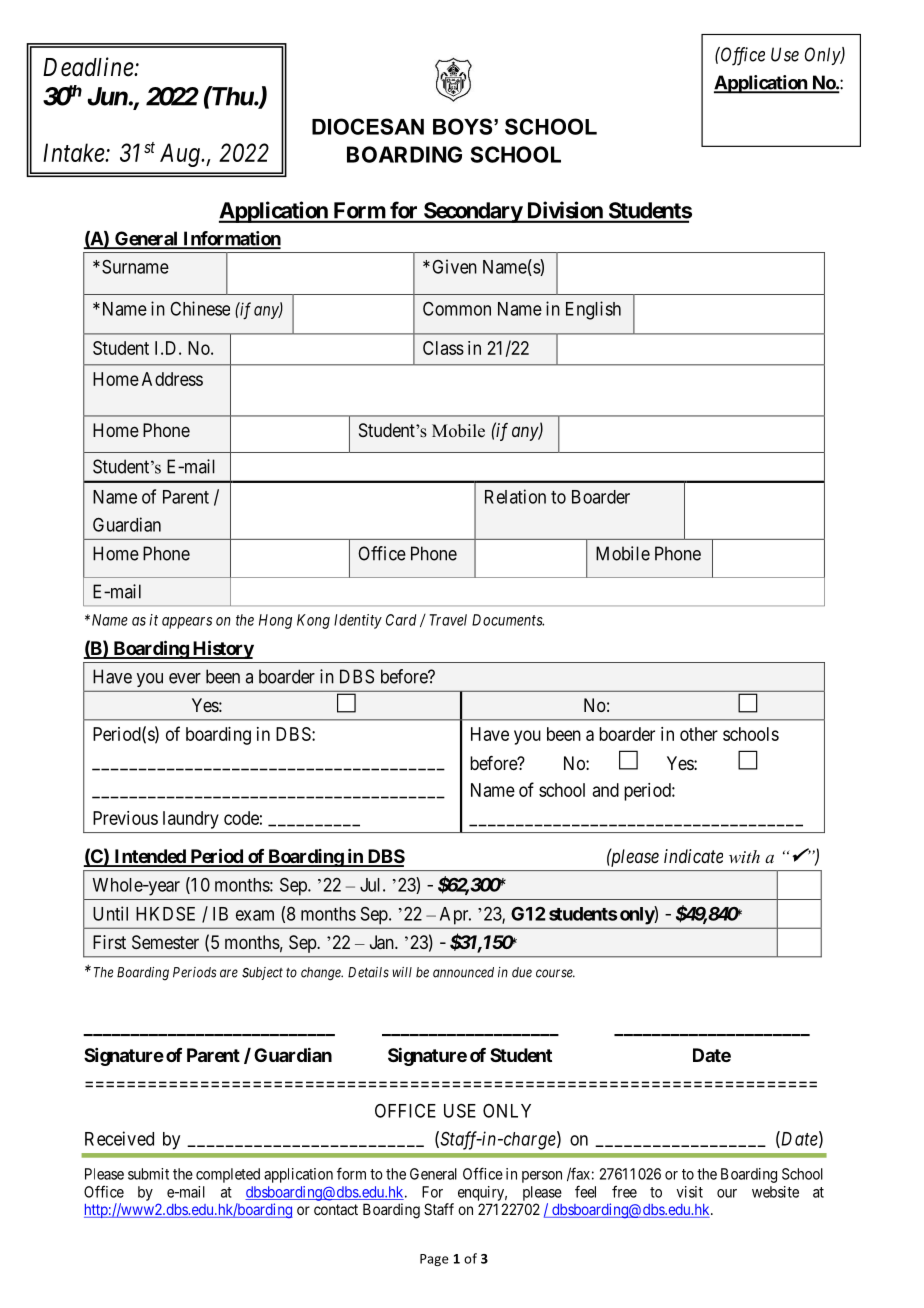 The height and width of the screenshot is (1308, 924). I want to click on Intended, so click(150, 857).
